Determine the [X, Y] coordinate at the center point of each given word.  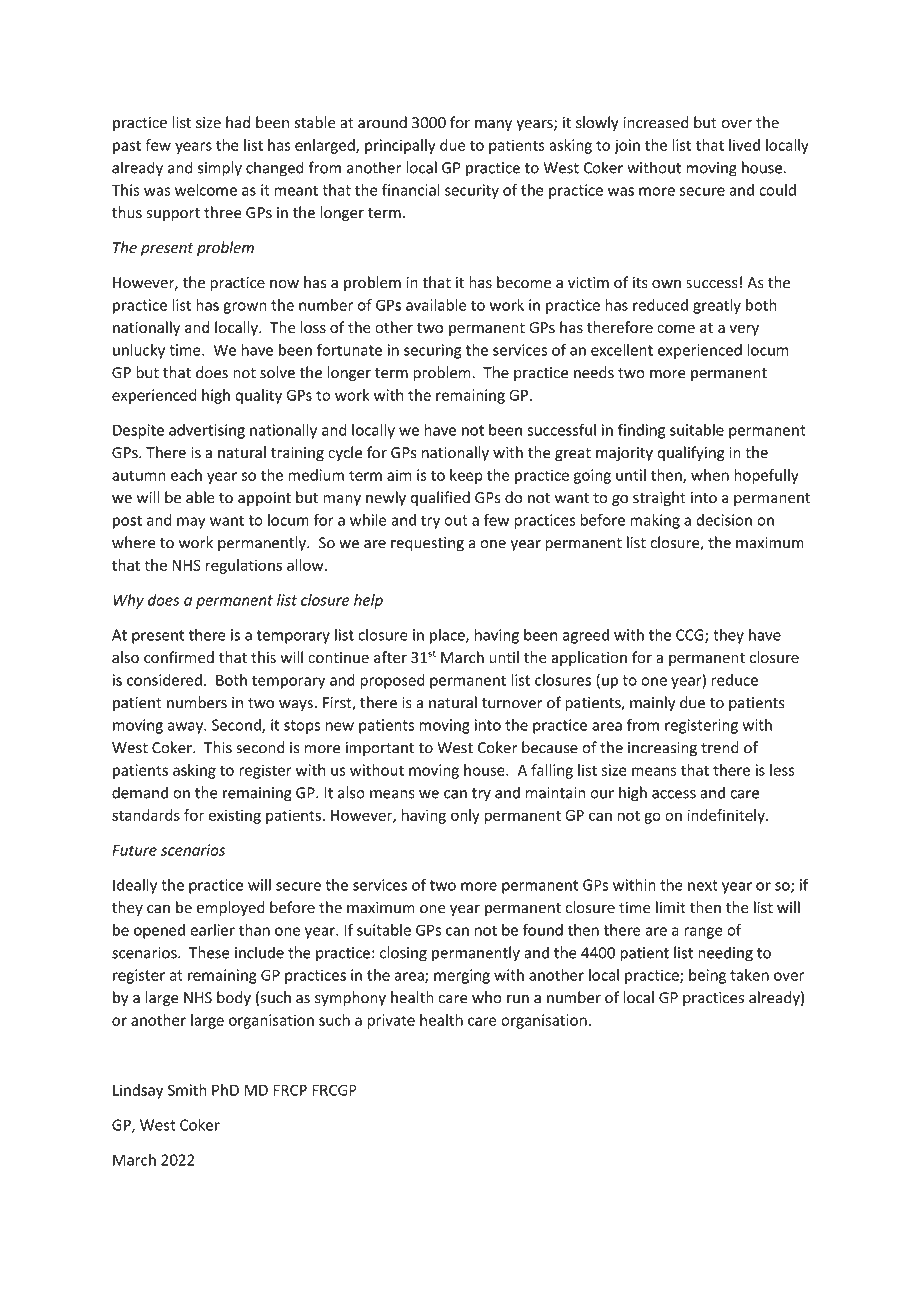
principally [400, 146]
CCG [691, 636]
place [448, 636]
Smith [187, 1090]
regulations [244, 566]
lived [744, 145]
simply [220, 169]
